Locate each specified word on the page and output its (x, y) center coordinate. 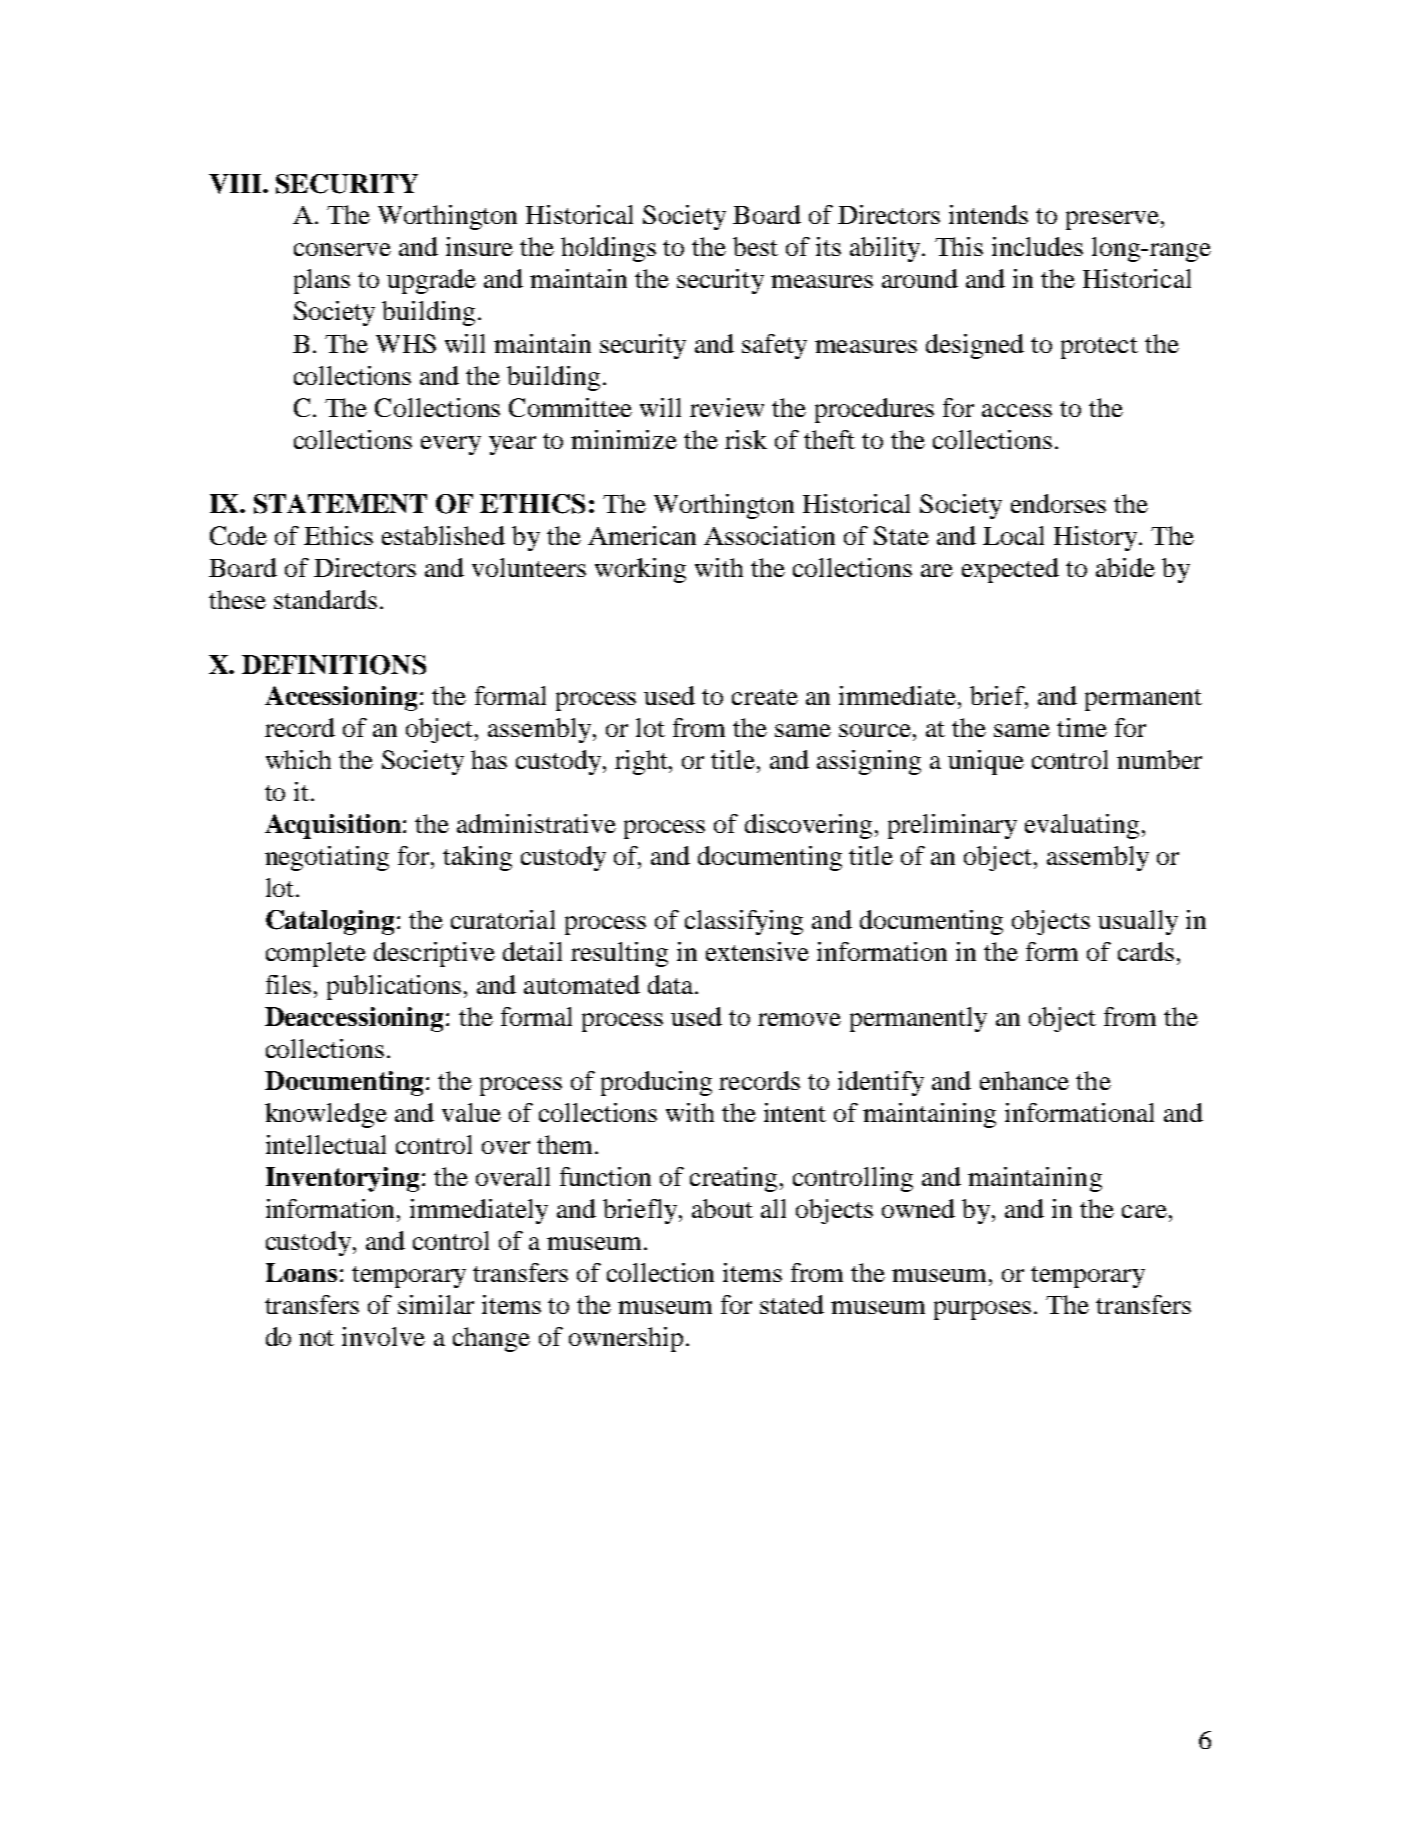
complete (316, 954)
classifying (744, 922)
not (316, 1338)
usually (1138, 922)
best (755, 246)
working (640, 570)
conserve (342, 249)
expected (1010, 570)
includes (1037, 246)
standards (325, 599)
